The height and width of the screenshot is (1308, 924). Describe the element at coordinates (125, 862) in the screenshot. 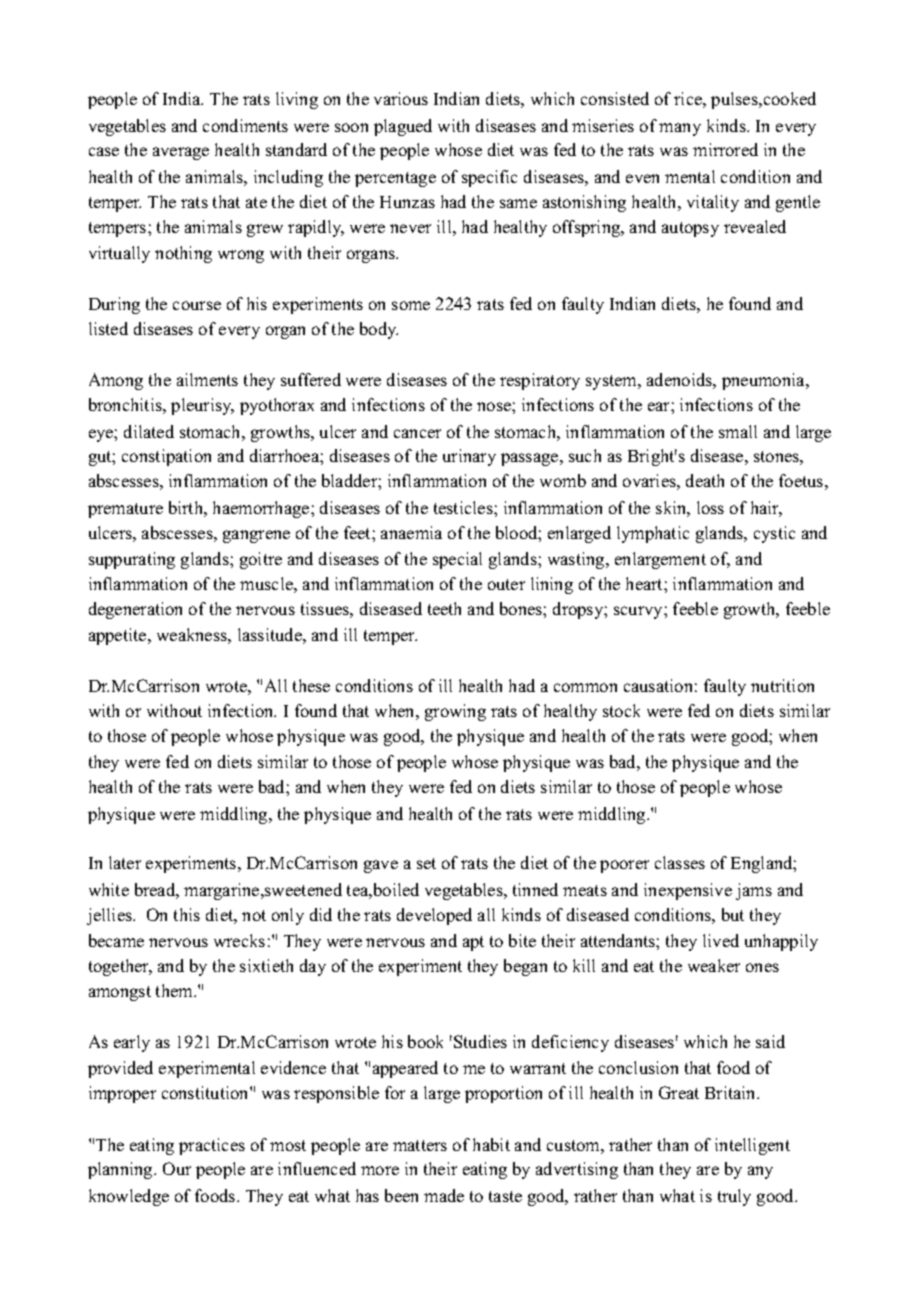

I see `later` at that location.
